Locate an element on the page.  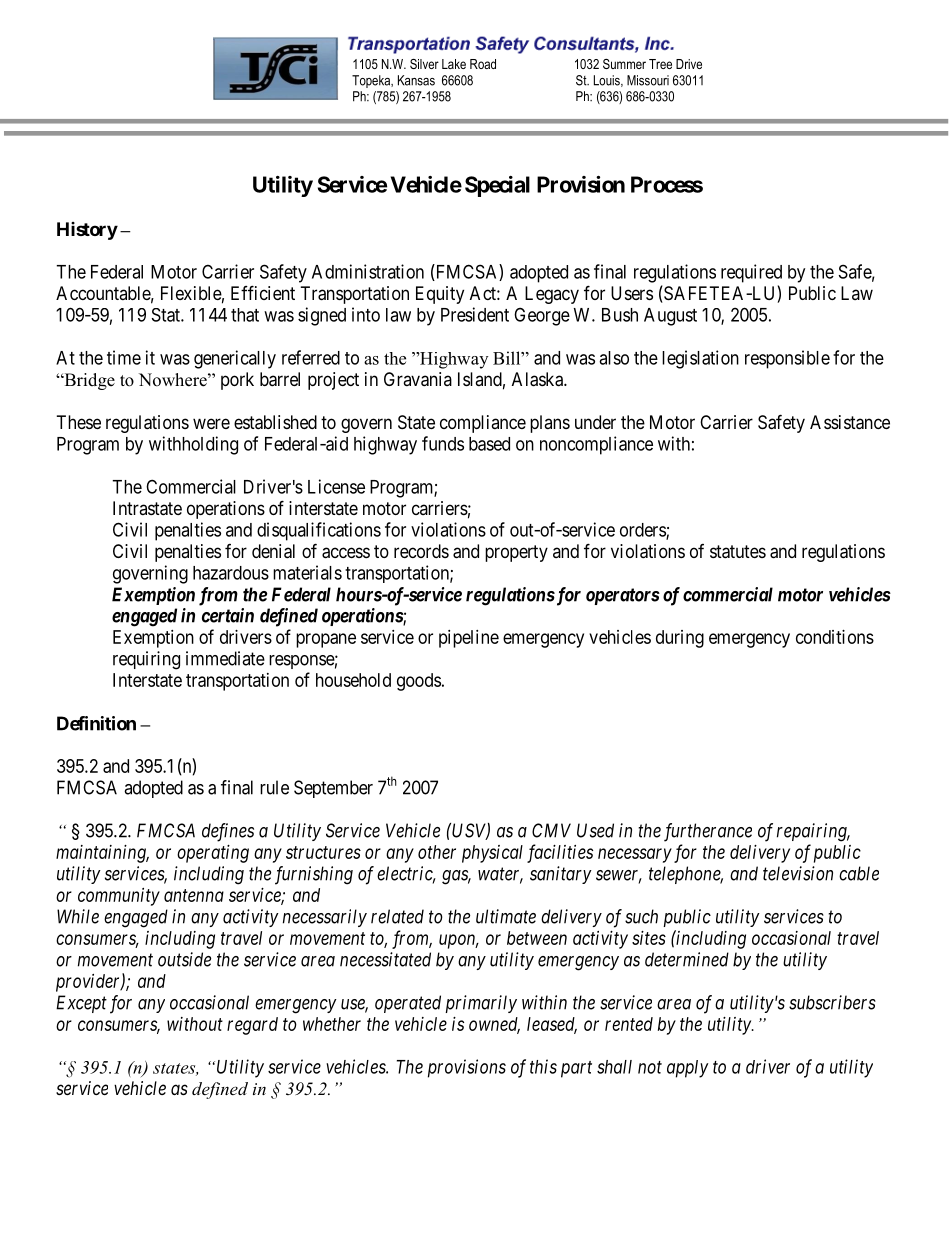
conditions is located at coordinates (835, 637).
